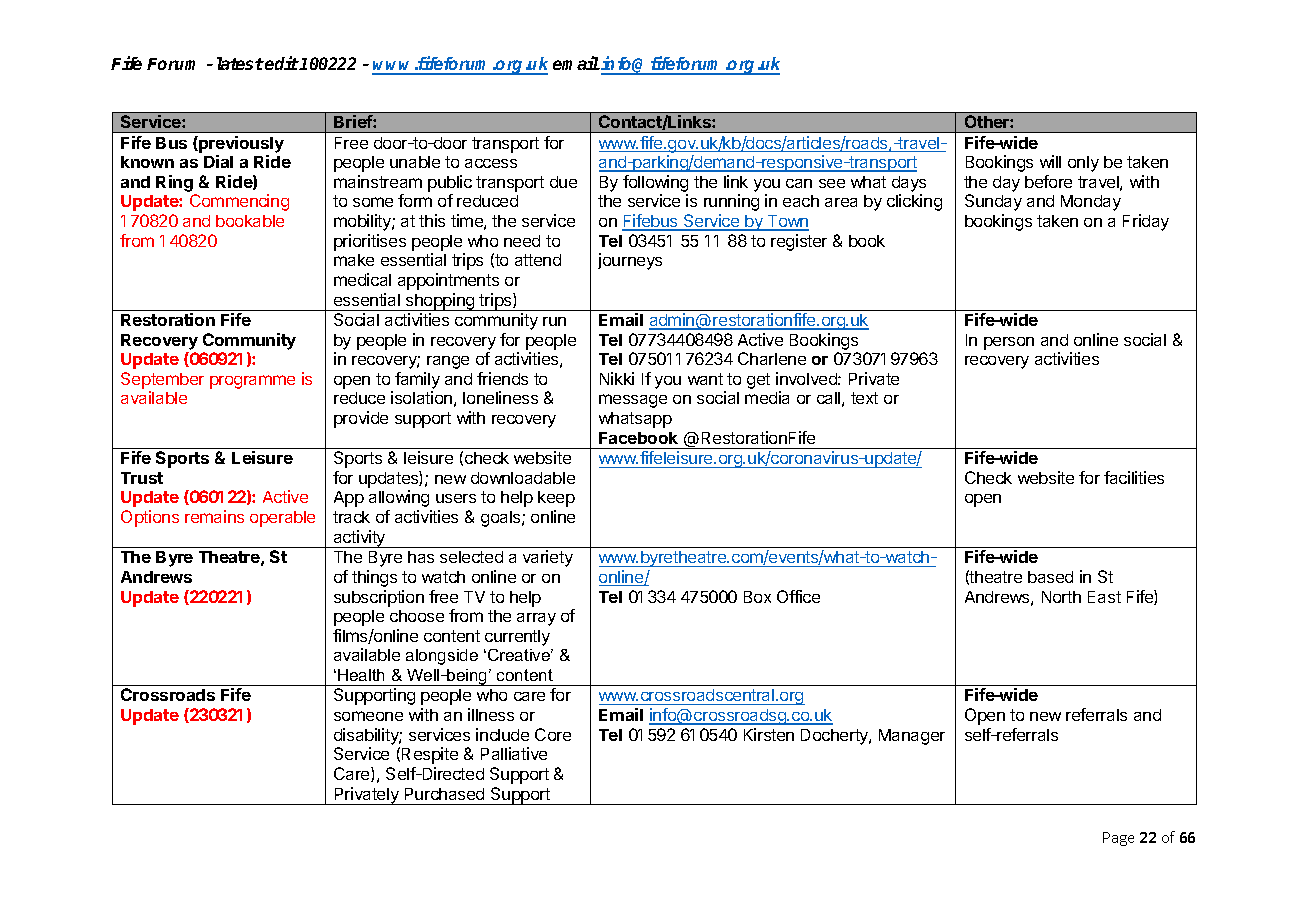 Image resolution: width=1308 pixels, height=924 pixels. Describe the element at coordinates (444, 794) in the image. I see `Purchased` at that location.
